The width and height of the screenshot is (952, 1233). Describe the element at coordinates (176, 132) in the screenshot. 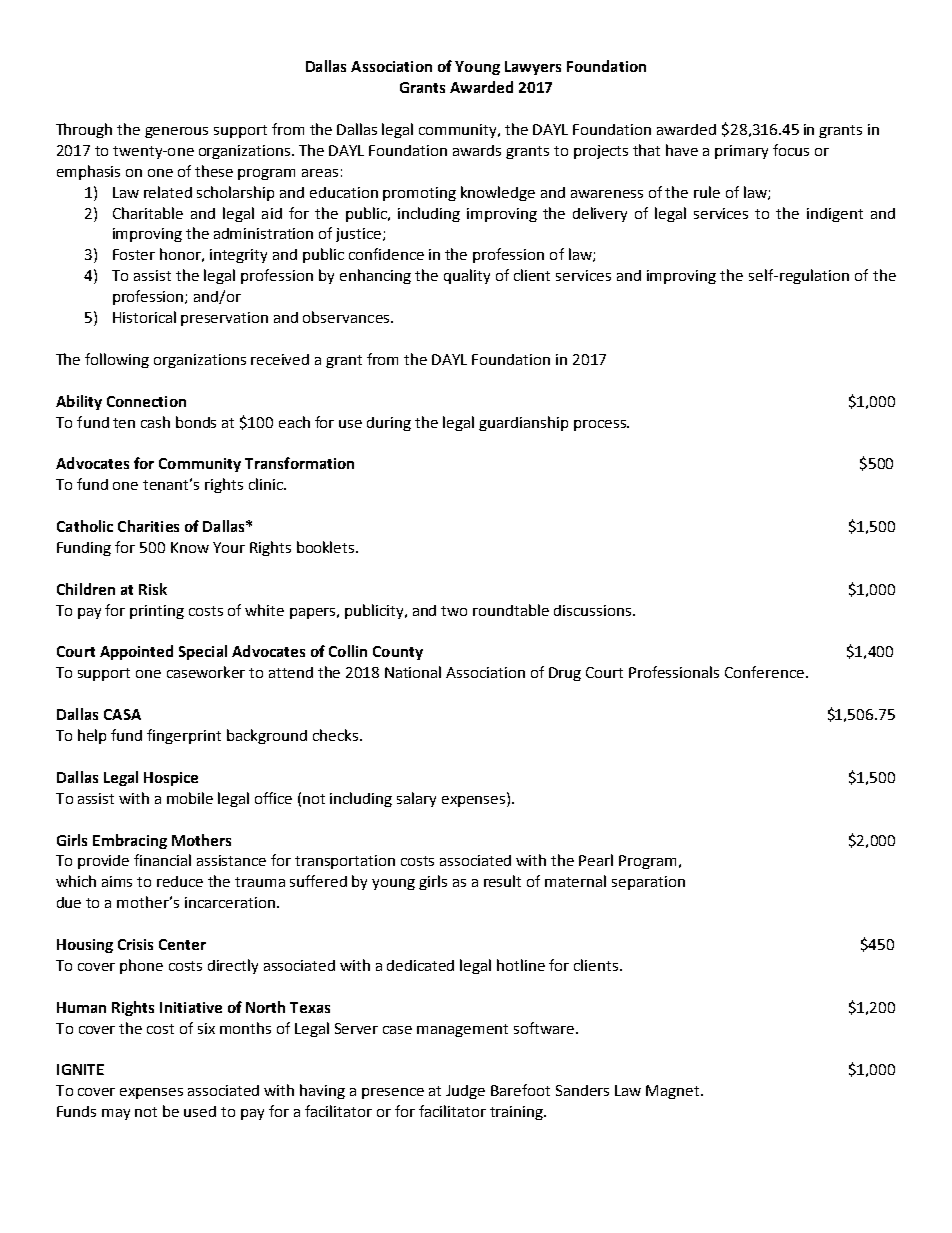

I see `generous` at that location.
